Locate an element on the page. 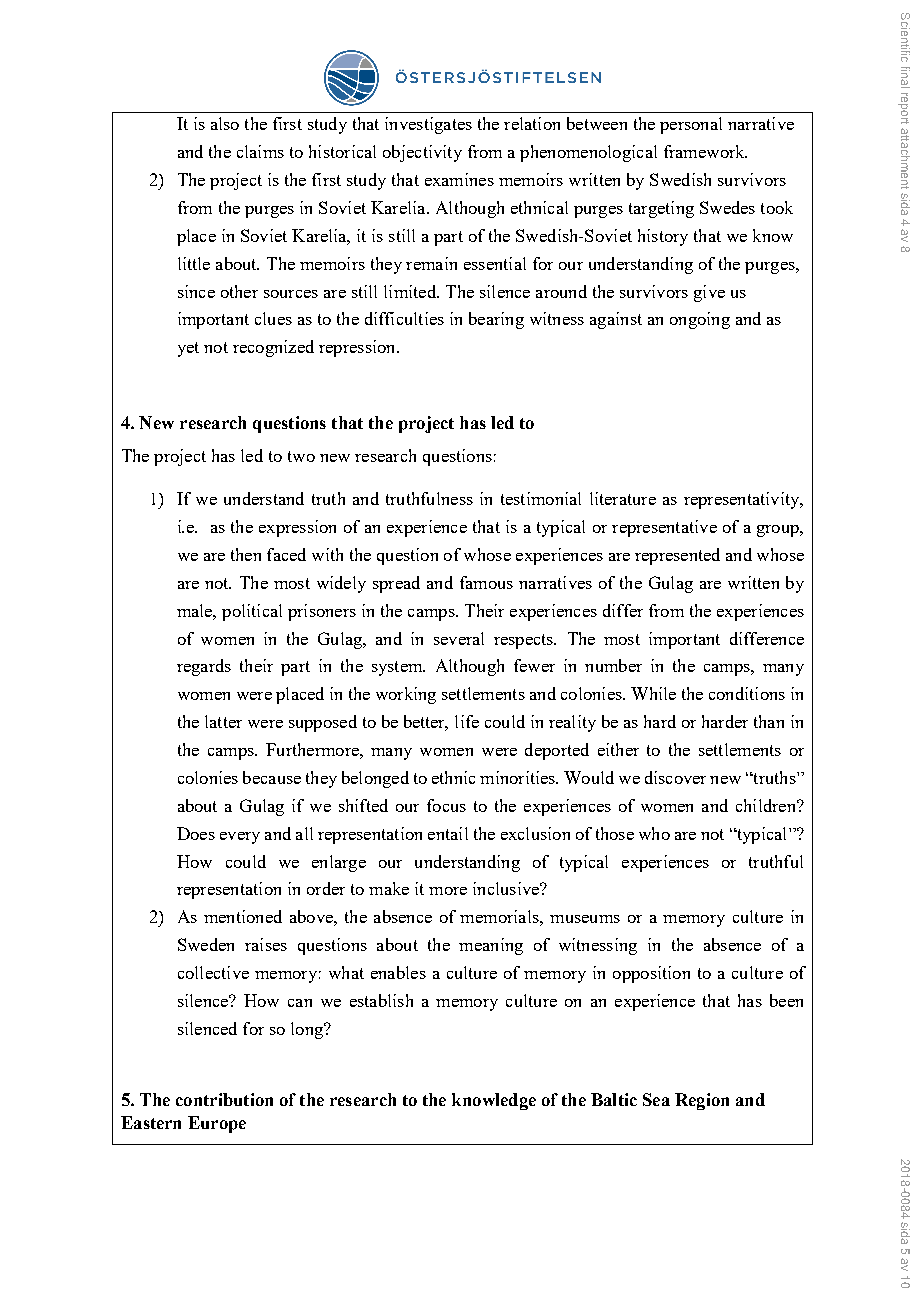 This image has width=924, height=1308. framework is located at coordinates (705, 151).
